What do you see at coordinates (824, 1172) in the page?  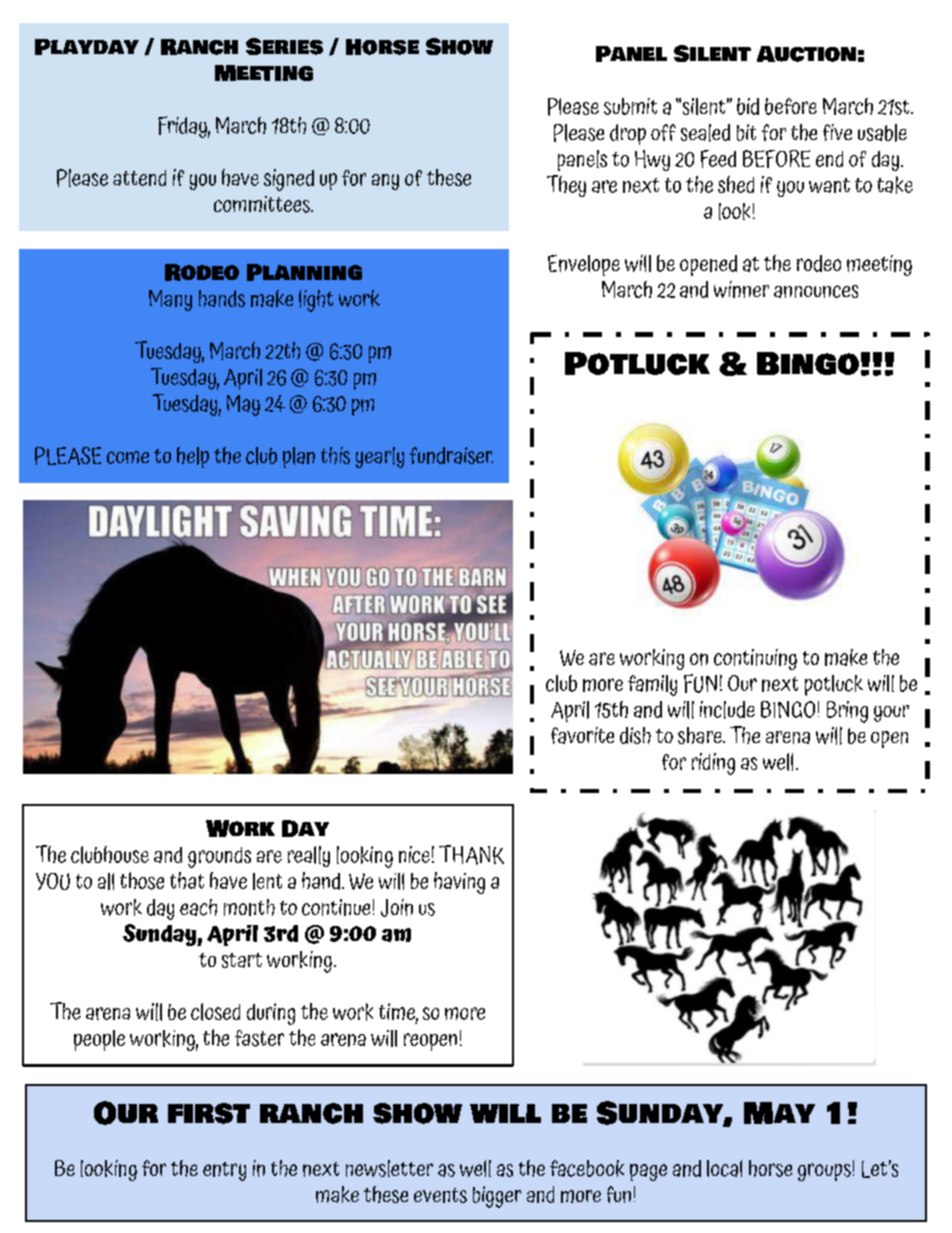 I see `groups` at bounding box center [824, 1172].
